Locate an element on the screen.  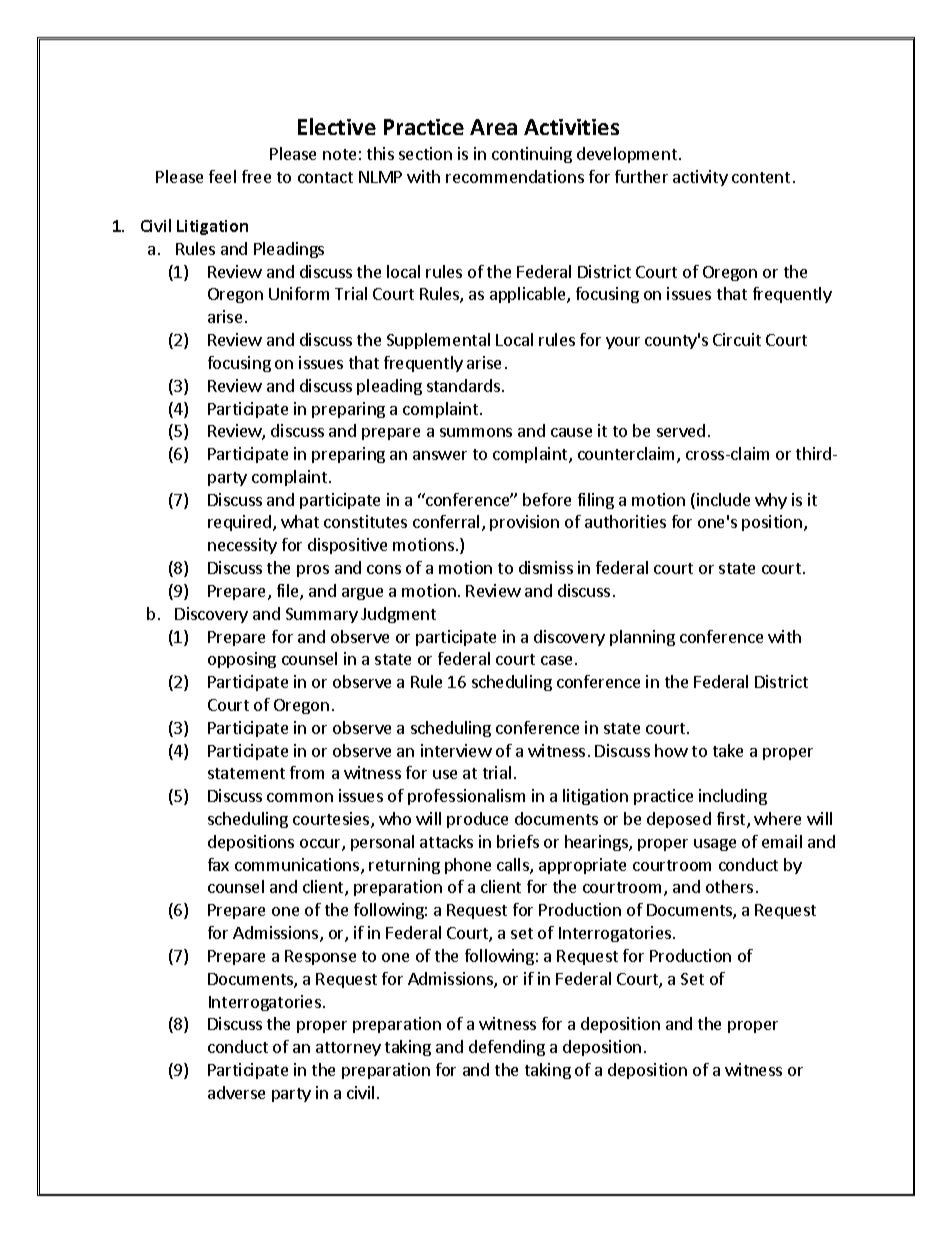
activity is located at coordinates (700, 178).
